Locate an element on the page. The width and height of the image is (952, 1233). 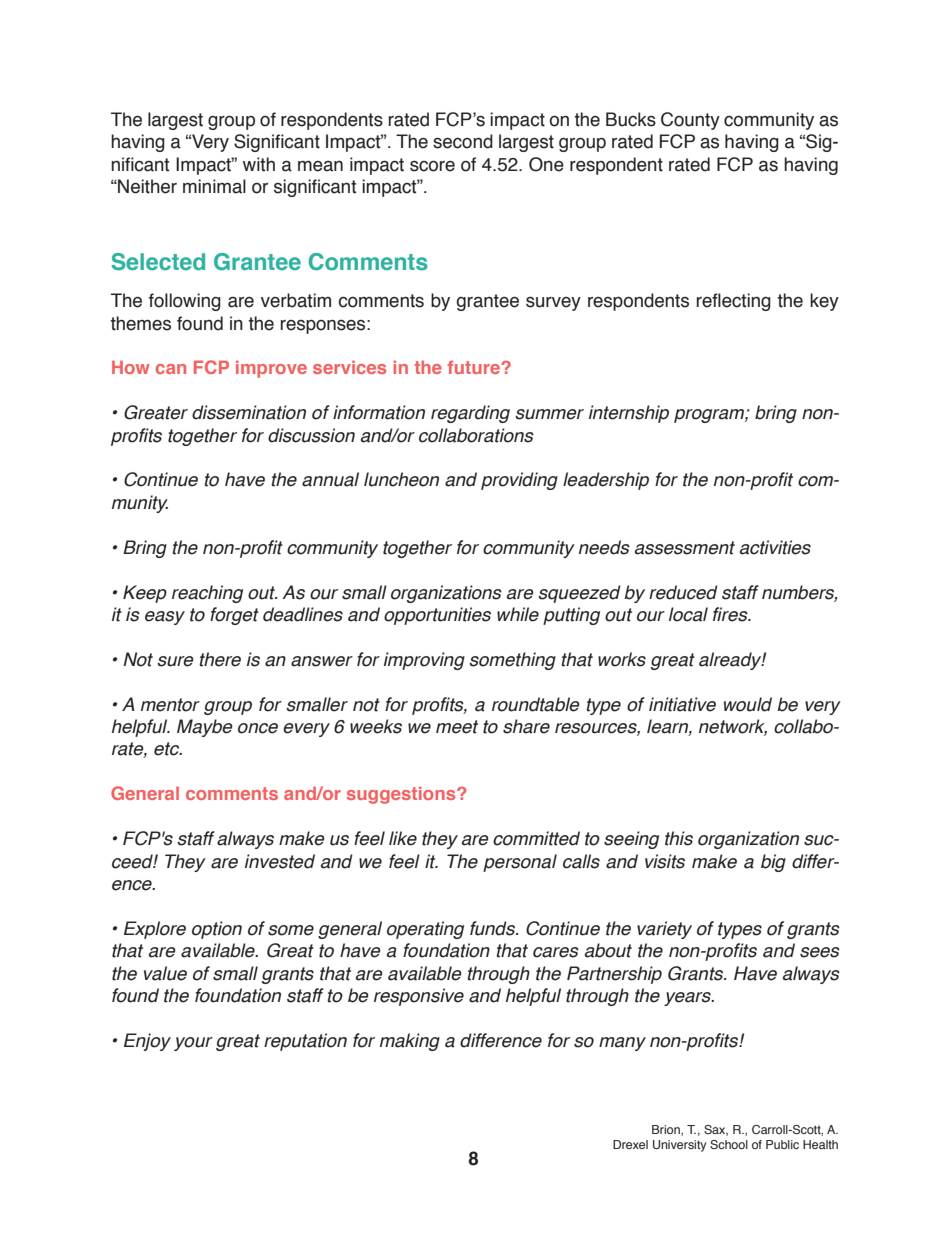
your is located at coordinates (193, 1044).
